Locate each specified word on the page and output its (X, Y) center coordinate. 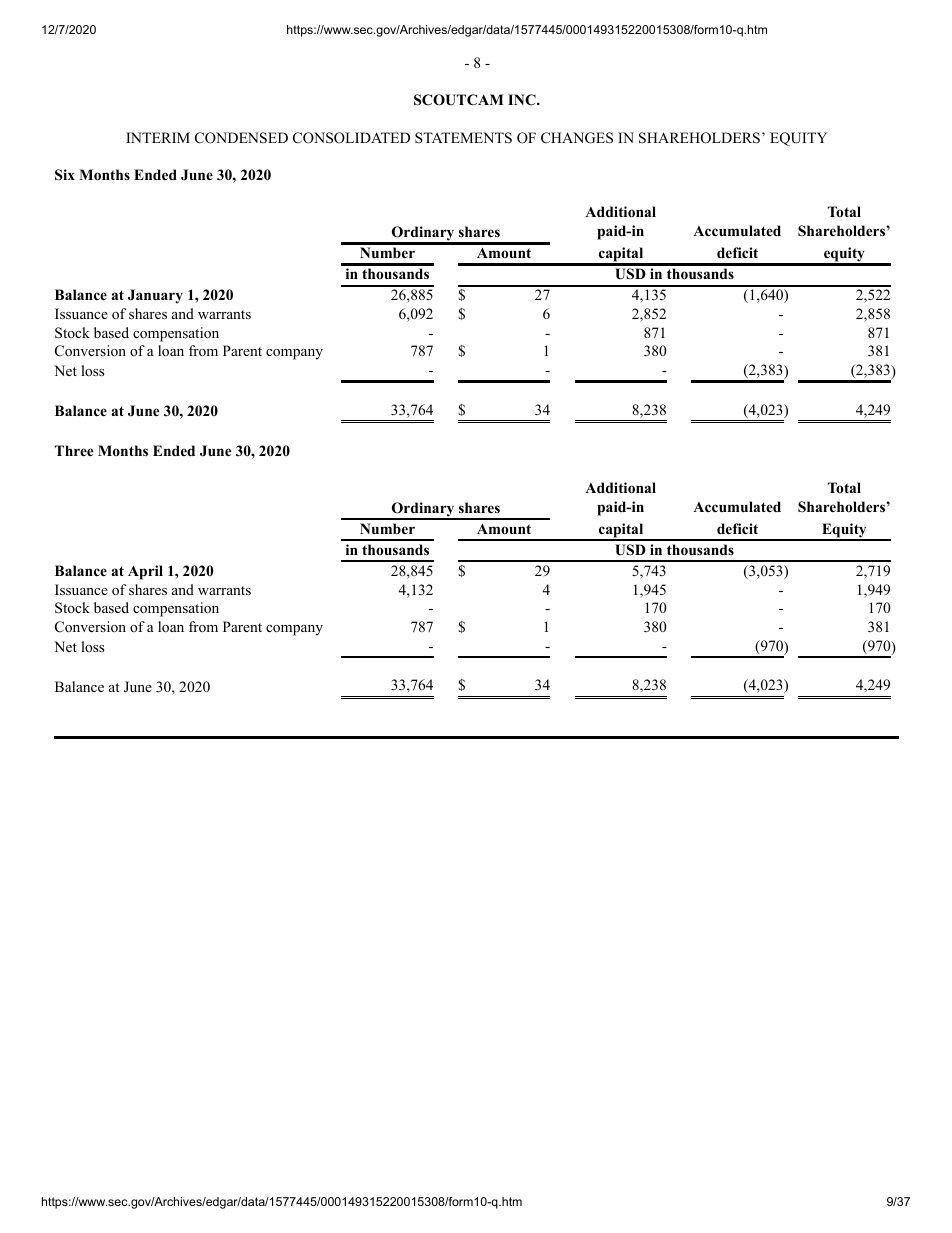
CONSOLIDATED (351, 138)
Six (65, 175)
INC (523, 100)
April (145, 572)
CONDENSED (241, 138)
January (155, 296)
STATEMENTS (463, 138)
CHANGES (577, 138)
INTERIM (158, 137)
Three (74, 450)
